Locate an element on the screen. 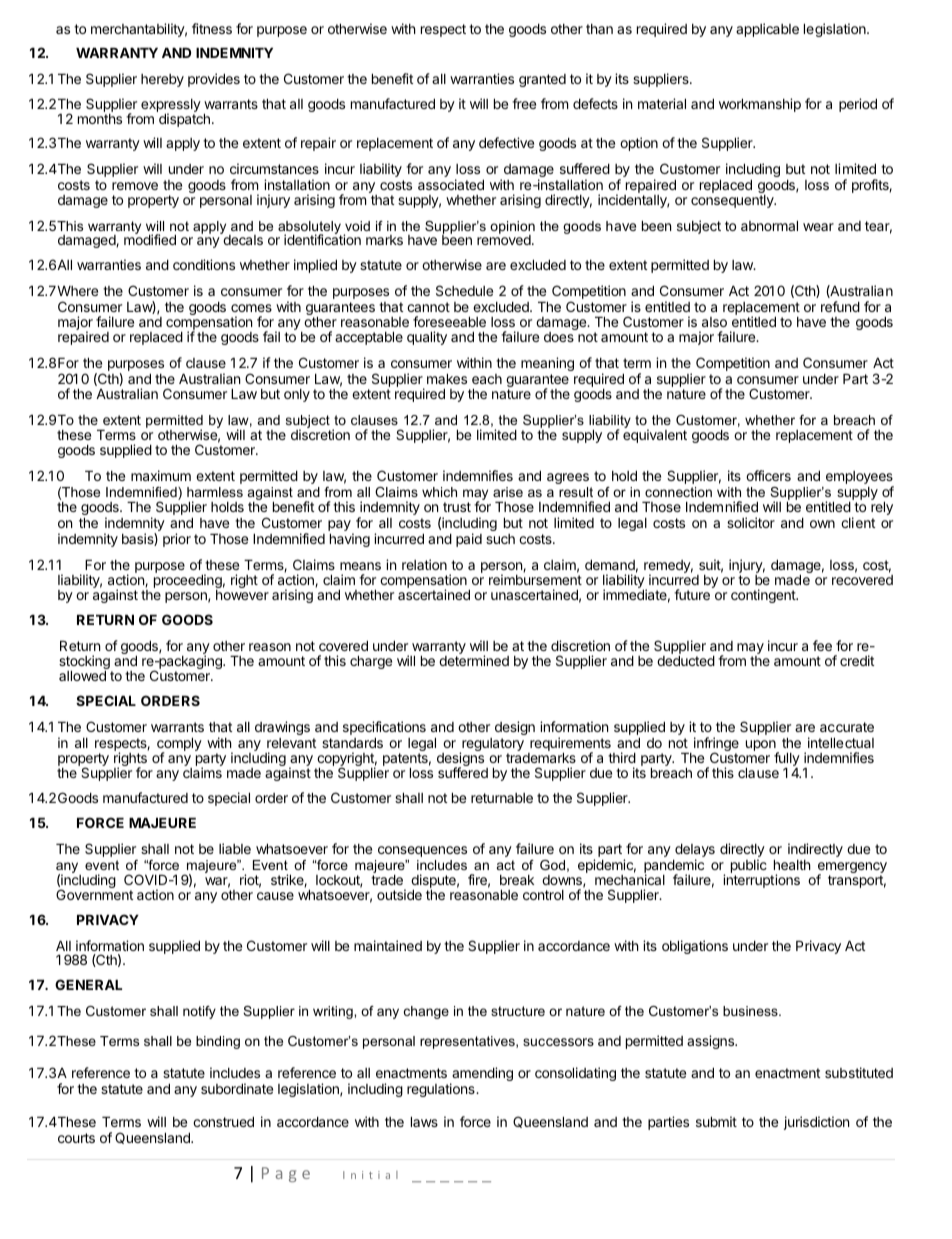 Image resolution: width=952 pixels, height=1239 pixels. comply is located at coordinates (179, 746).
